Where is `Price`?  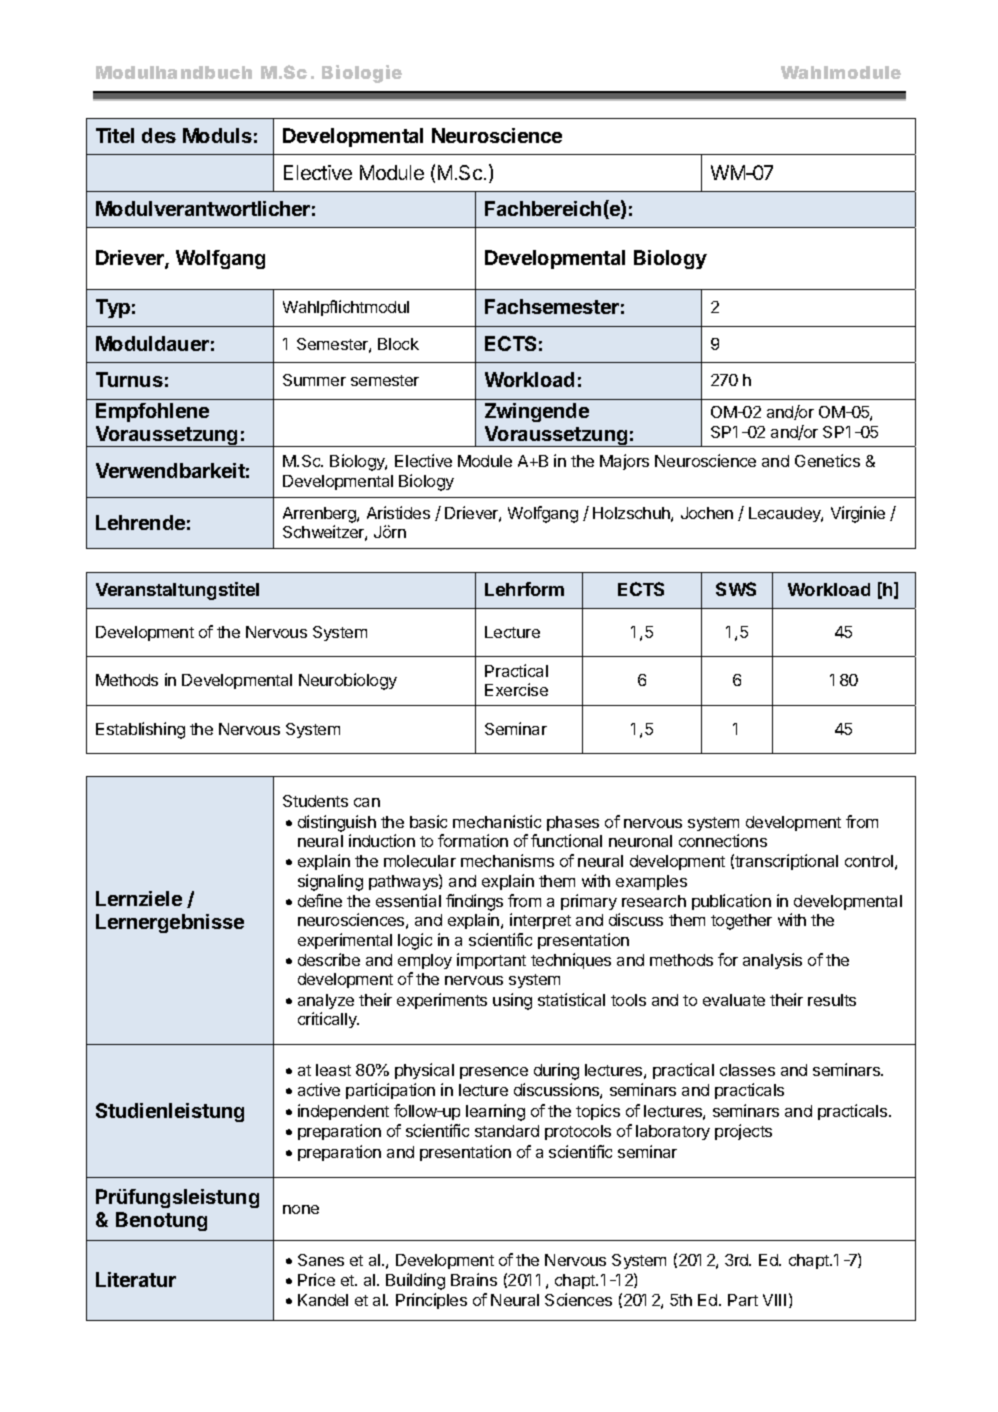 Price is located at coordinates (316, 1279).
